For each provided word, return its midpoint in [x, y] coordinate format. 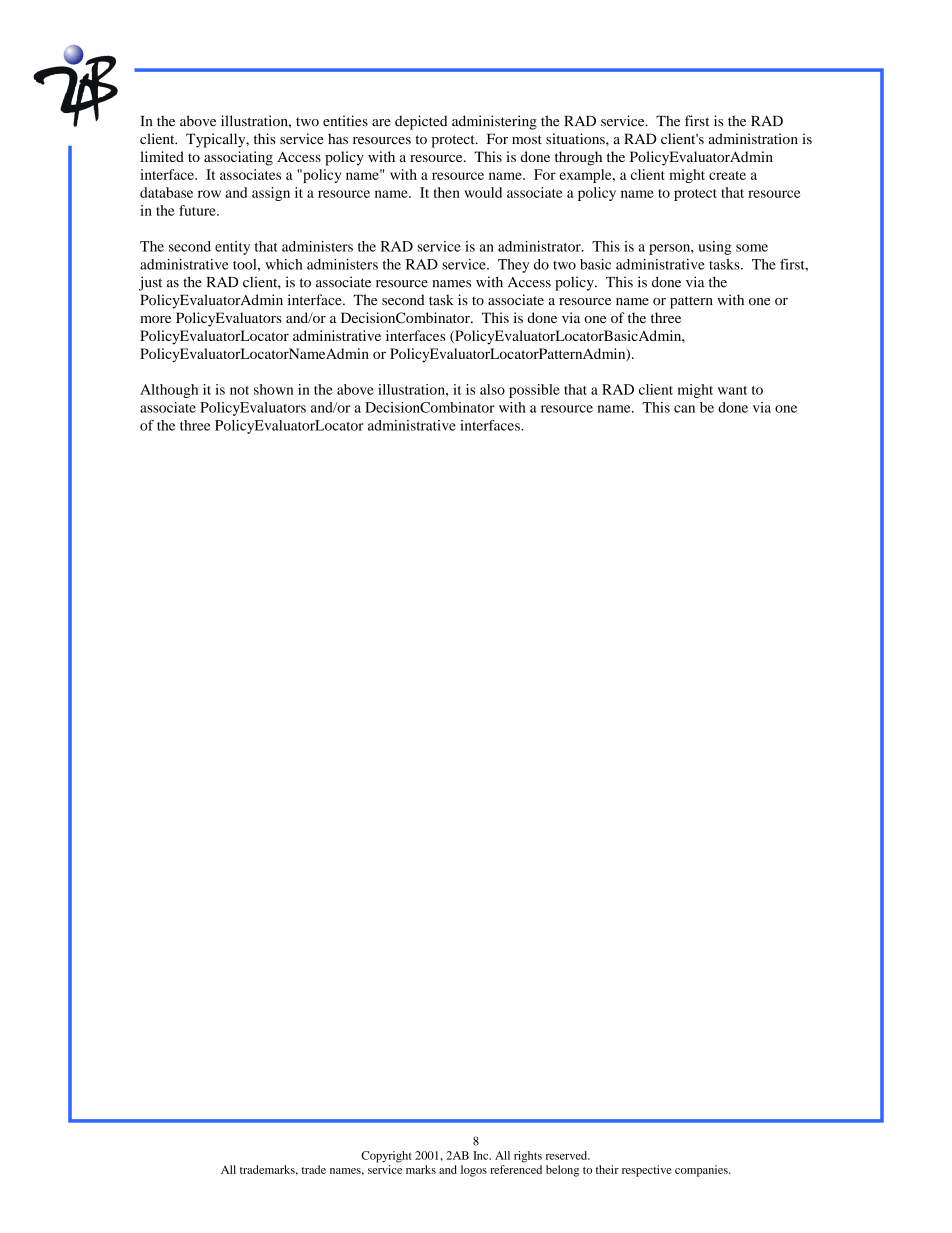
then [446, 192]
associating [238, 158]
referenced [516, 1169]
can [684, 409]
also [492, 389]
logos [474, 1171]
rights [528, 1157]
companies [702, 1171]
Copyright [386, 1157]
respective [647, 1171]
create [727, 175]
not [239, 390]
